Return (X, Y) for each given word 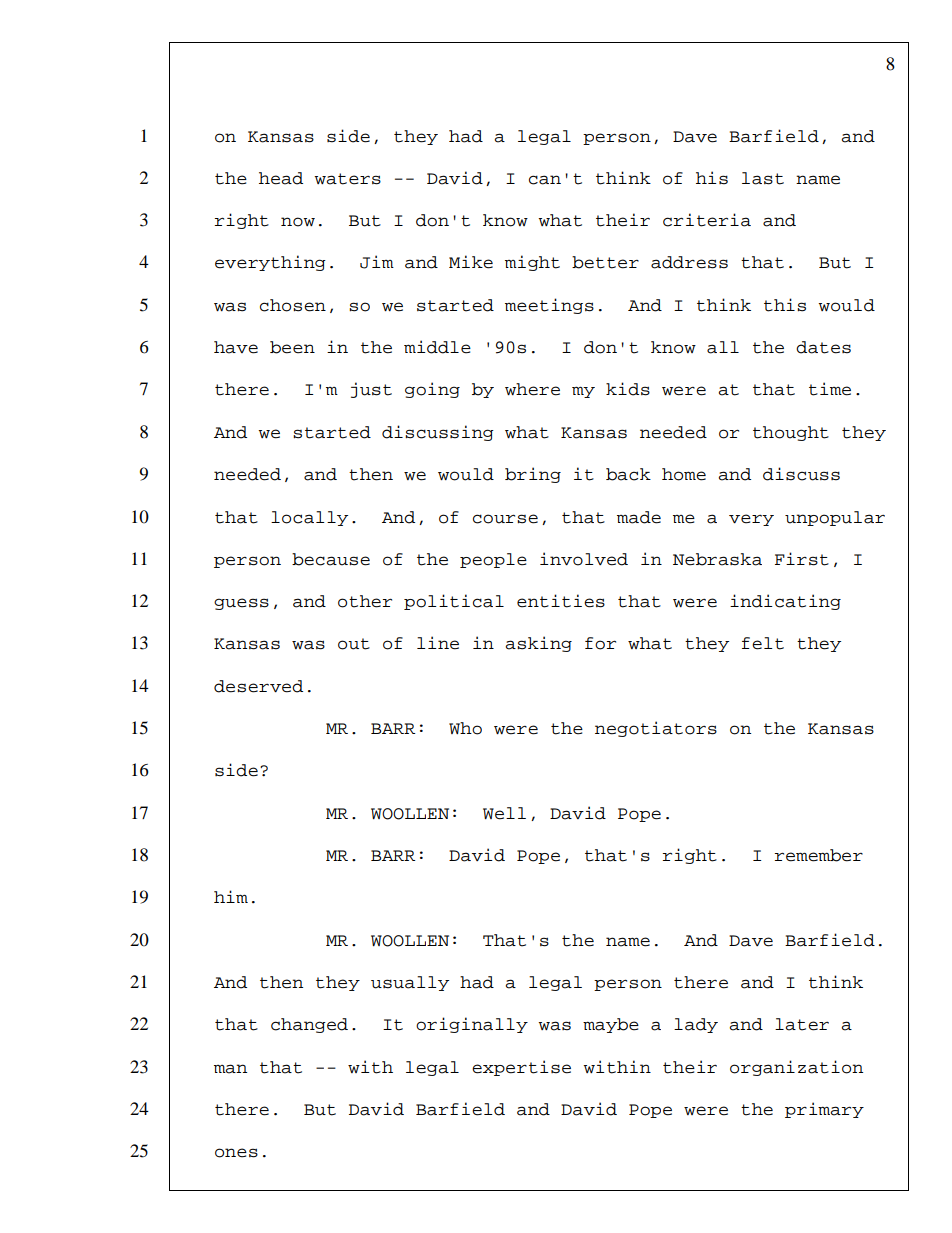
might (532, 263)
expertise (521, 1068)
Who (465, 728)
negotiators (656, 729)
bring (533, 475)
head (281, 178)
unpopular (835, 518)
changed (309, 1025)
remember (819, 855)
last (763, 178)
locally (309, 518)
